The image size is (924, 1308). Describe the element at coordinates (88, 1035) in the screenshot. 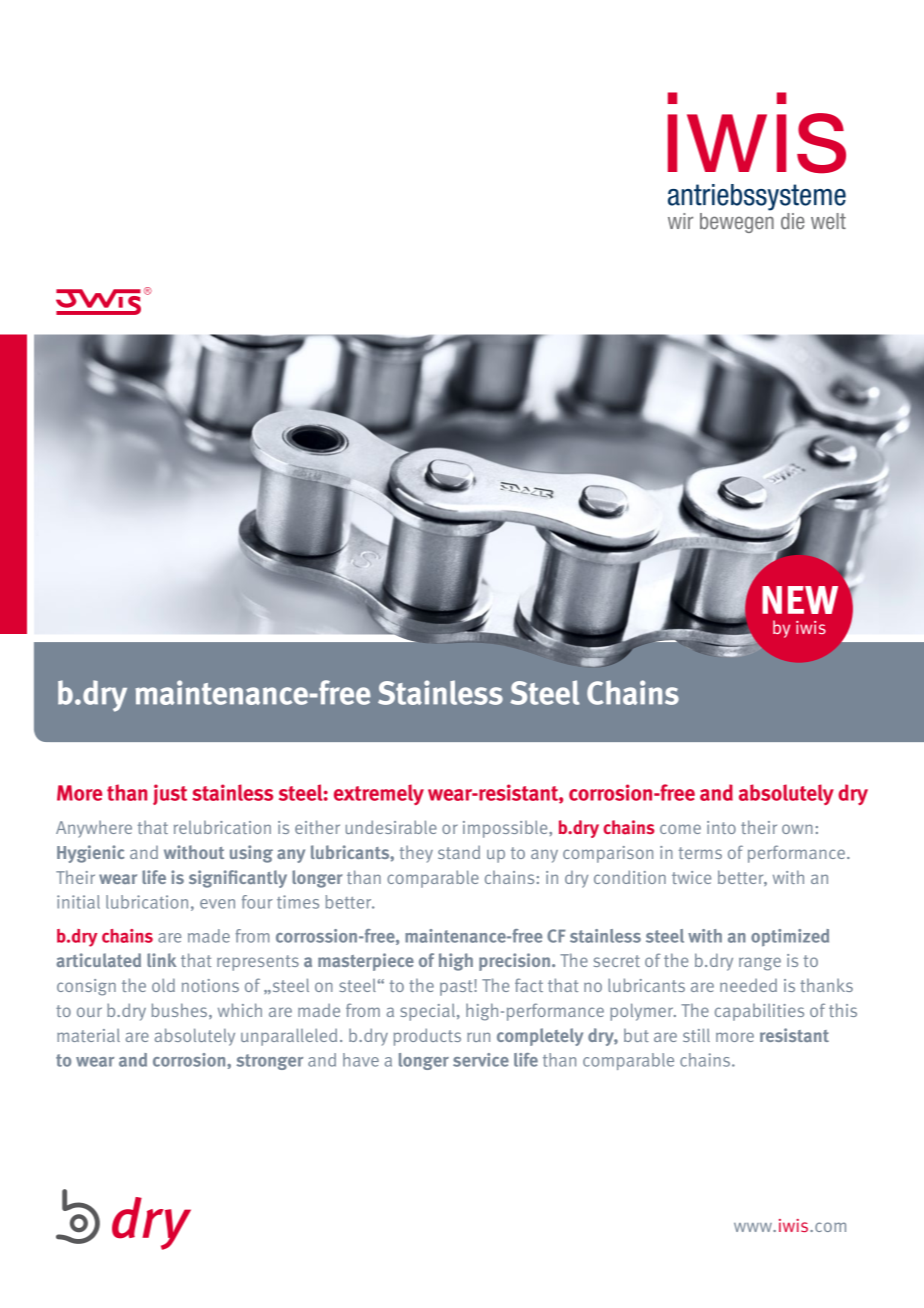

I see `material` at that location.
